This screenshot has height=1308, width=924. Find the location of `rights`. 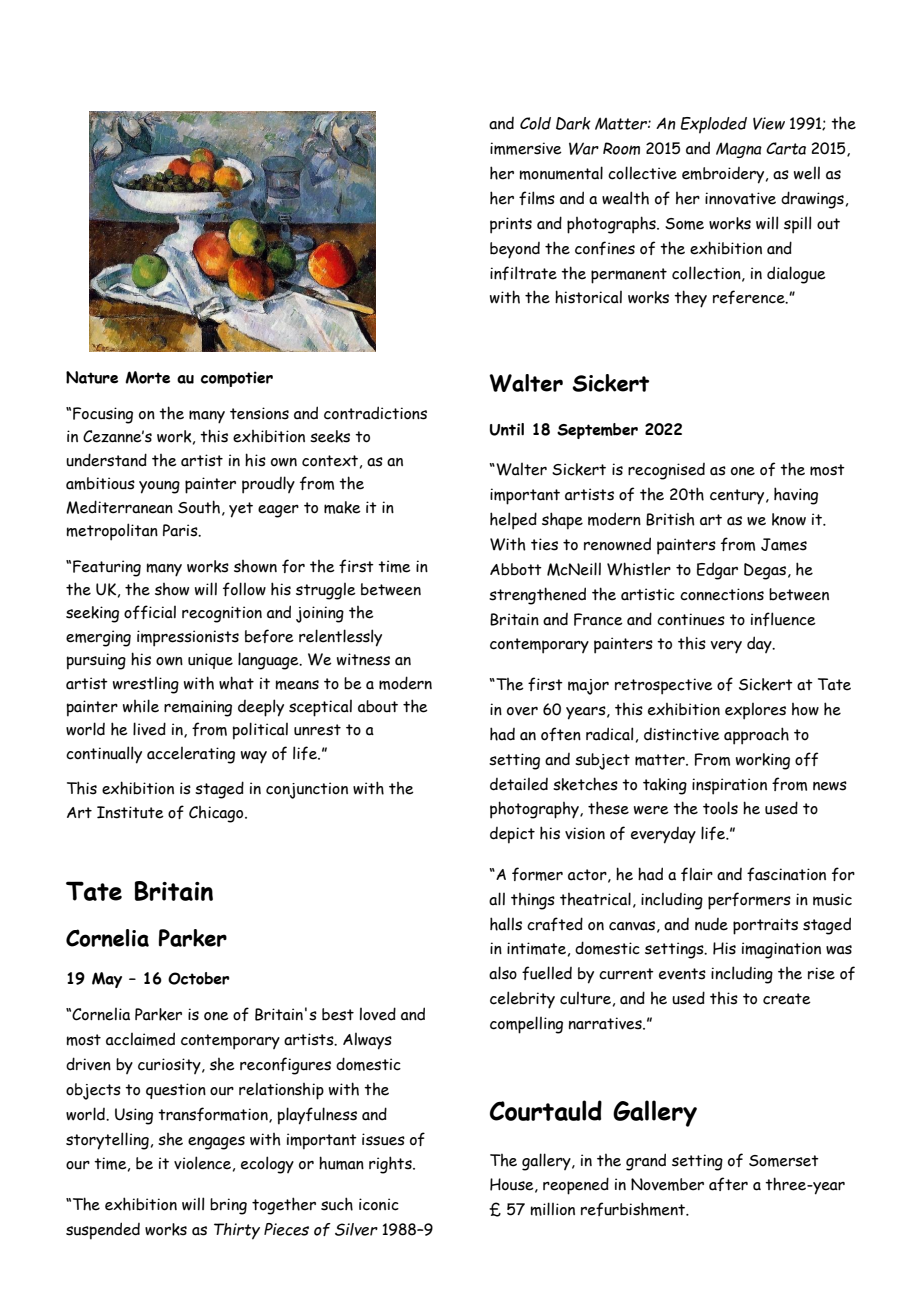

rights is located at coordinates (391, 1165).
